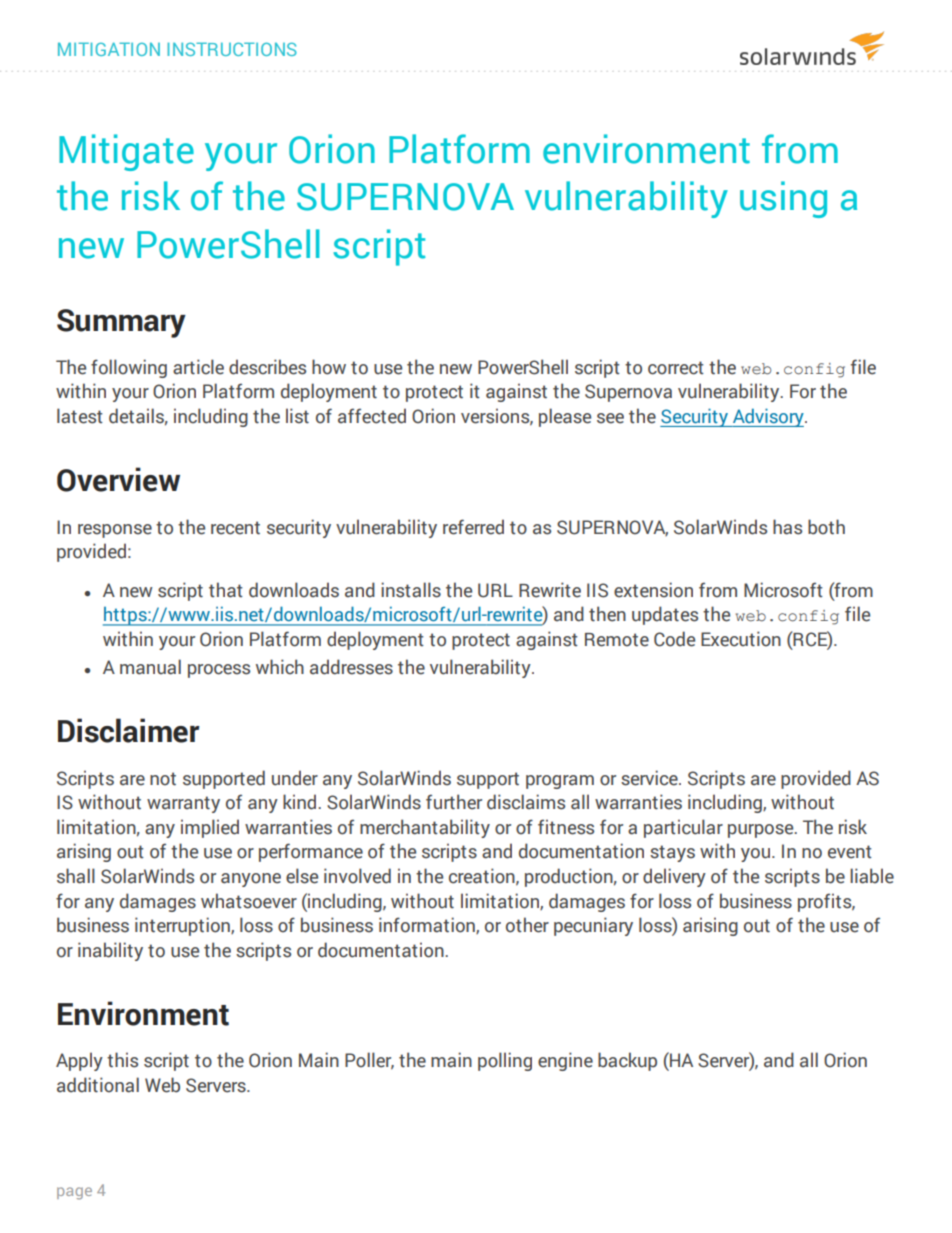 The width and height of the page is (952, 1233). What do you see at coordinates (118, 479) in the page?
I see `Overview` at bounding box center [118, 479].
